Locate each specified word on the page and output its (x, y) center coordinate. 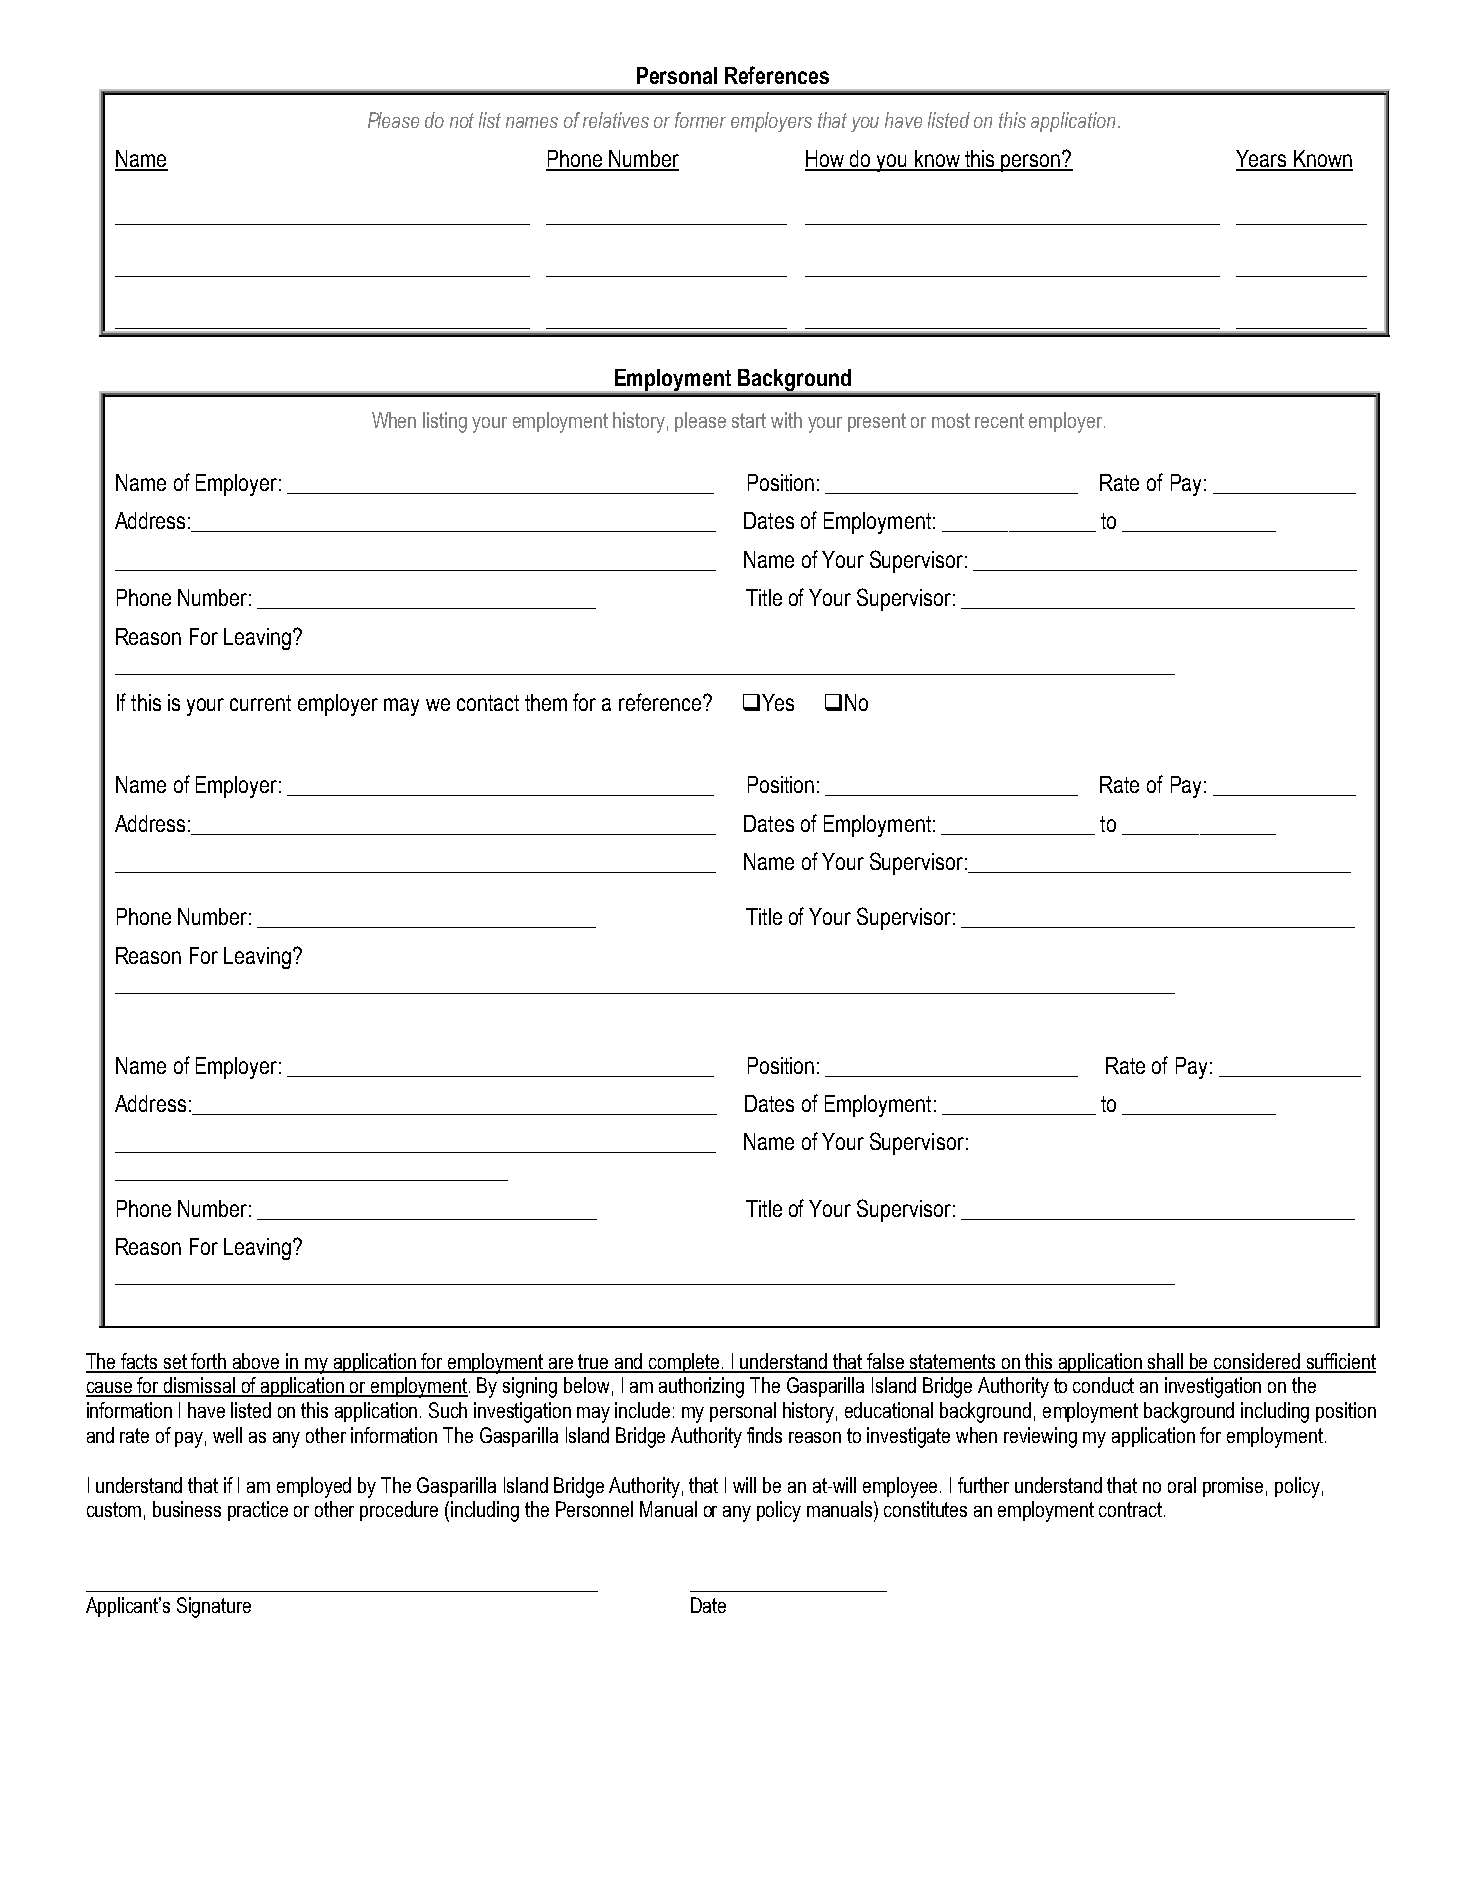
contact (488, 703)
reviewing (1040, 1437)
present (877, 422)
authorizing (701, 1387)
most (951, 420)
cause (110, 1389)
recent (999, 420)
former (700, 120)
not (462, 120)
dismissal (200, 1386)
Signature (214, 1607)
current (260, 703)
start (749, 420)
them (546, 702)
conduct (1103, 1385)
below (586, 1385)
